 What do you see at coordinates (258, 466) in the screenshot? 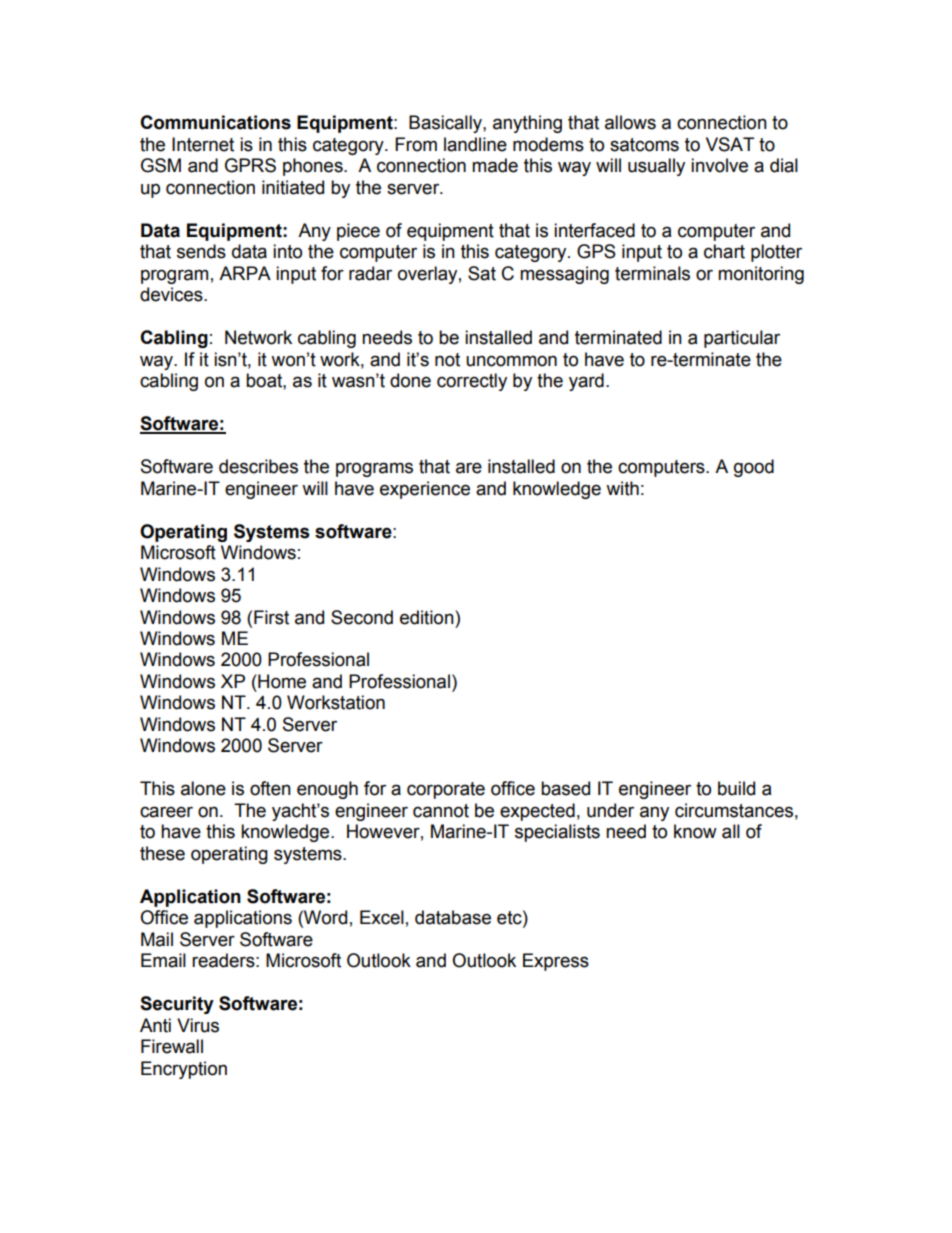
I see `describes` at bounding box center [258, 466].
